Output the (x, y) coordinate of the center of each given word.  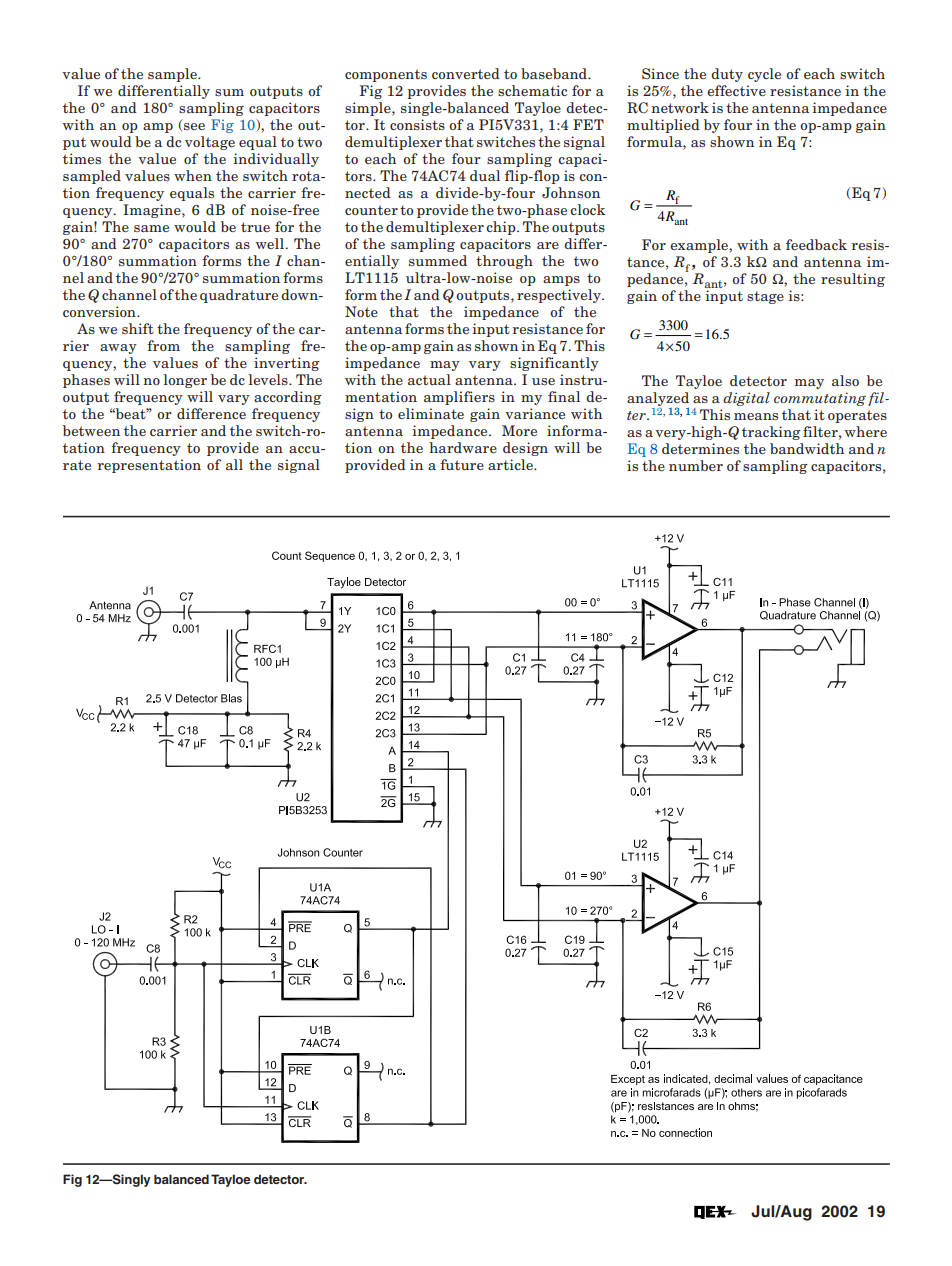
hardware (463, 447)
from (163, 345)
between (91, 430)
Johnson (571, 192)
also (845, 380)
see (194, 126)
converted (466, 73)
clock (587, 209)
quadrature (239, 296)
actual (429, 379)
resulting (853, 280)
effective (736, 90)
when (193, 175)
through (504, 262)
